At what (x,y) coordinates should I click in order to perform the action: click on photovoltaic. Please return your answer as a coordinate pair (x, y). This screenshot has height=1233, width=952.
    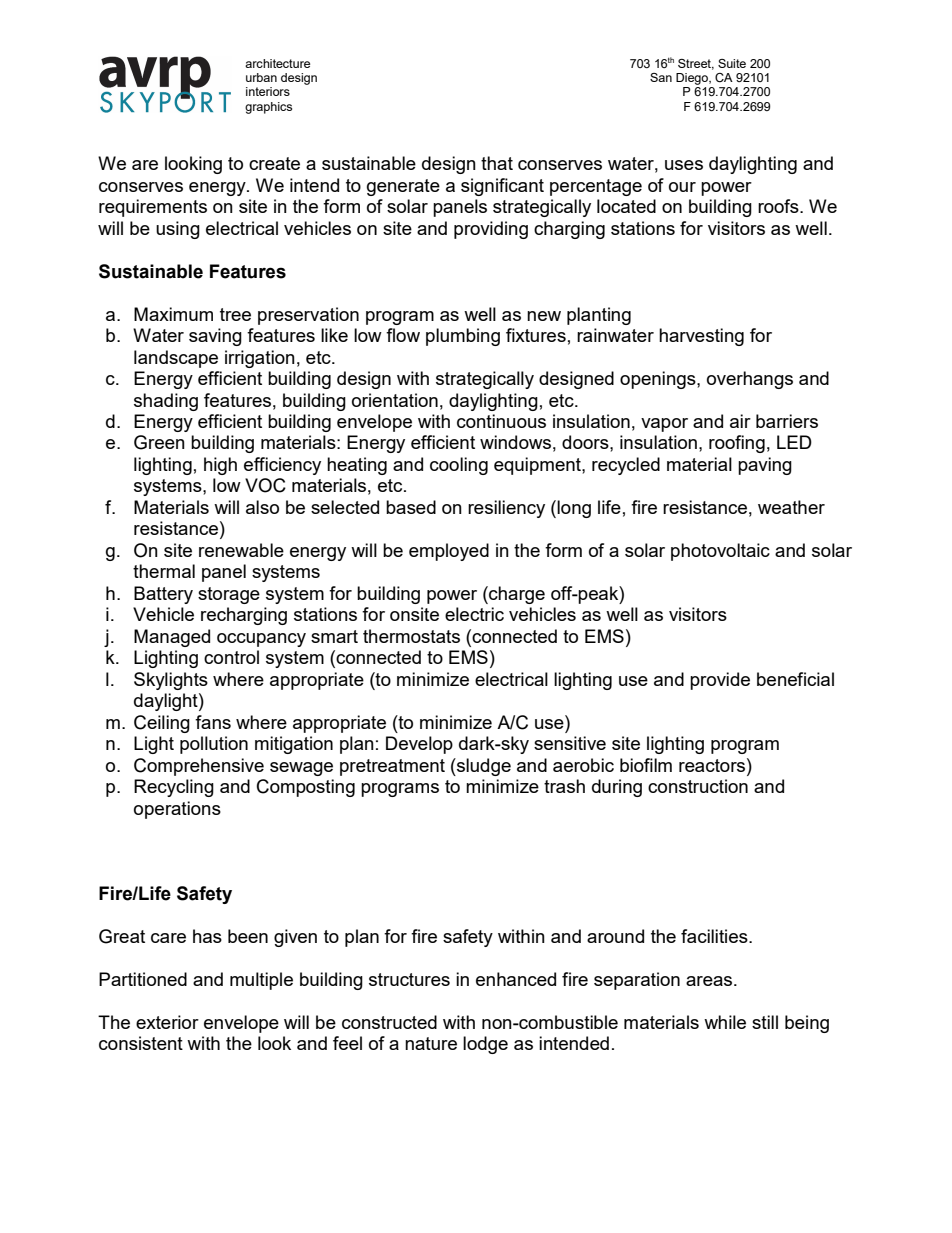
    Looking at the image, I should click on (720, 552).
